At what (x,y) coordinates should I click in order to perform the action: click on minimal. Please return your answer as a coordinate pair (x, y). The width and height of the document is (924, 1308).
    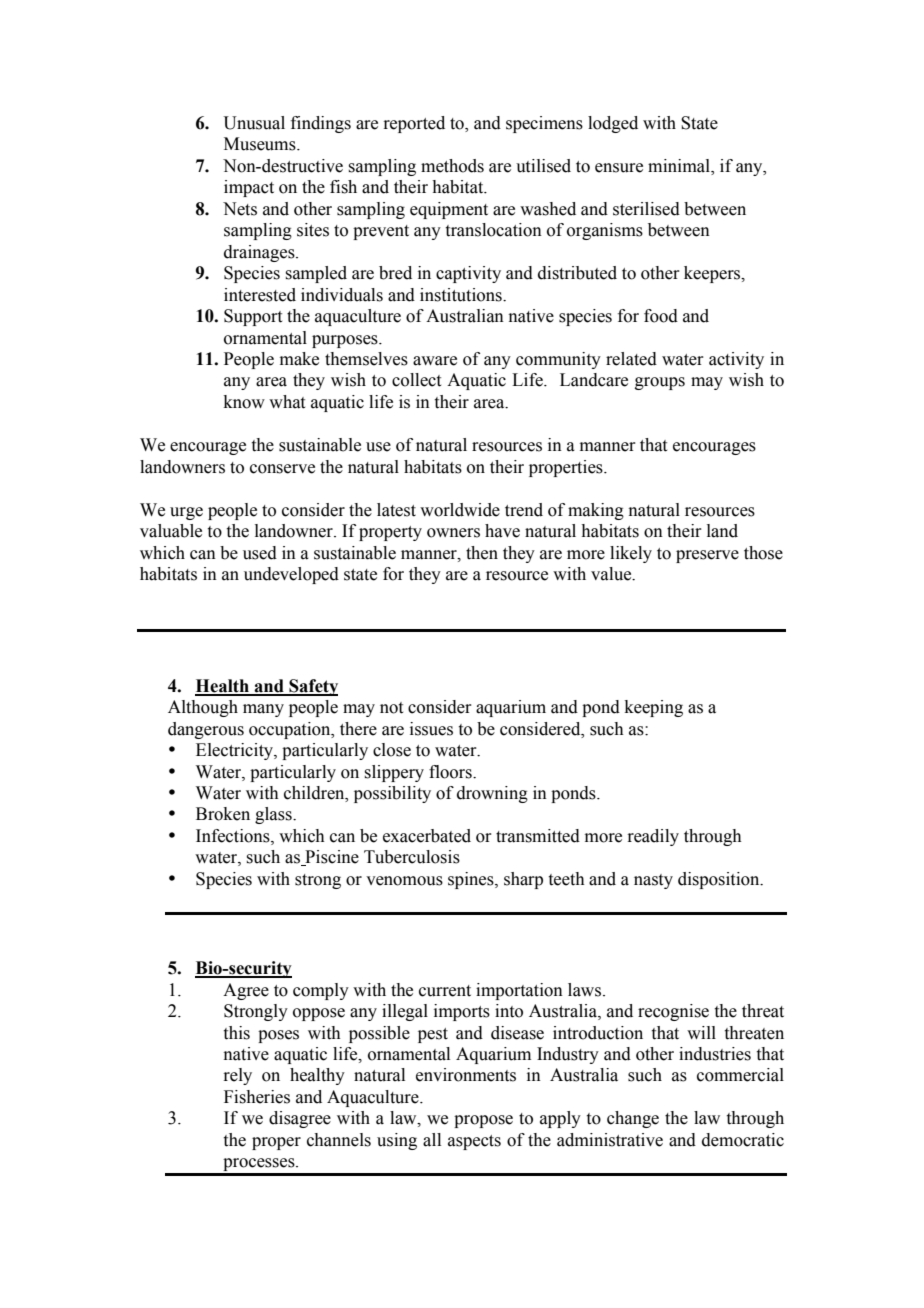
    Looking at the image, I should click on (680, 167).
